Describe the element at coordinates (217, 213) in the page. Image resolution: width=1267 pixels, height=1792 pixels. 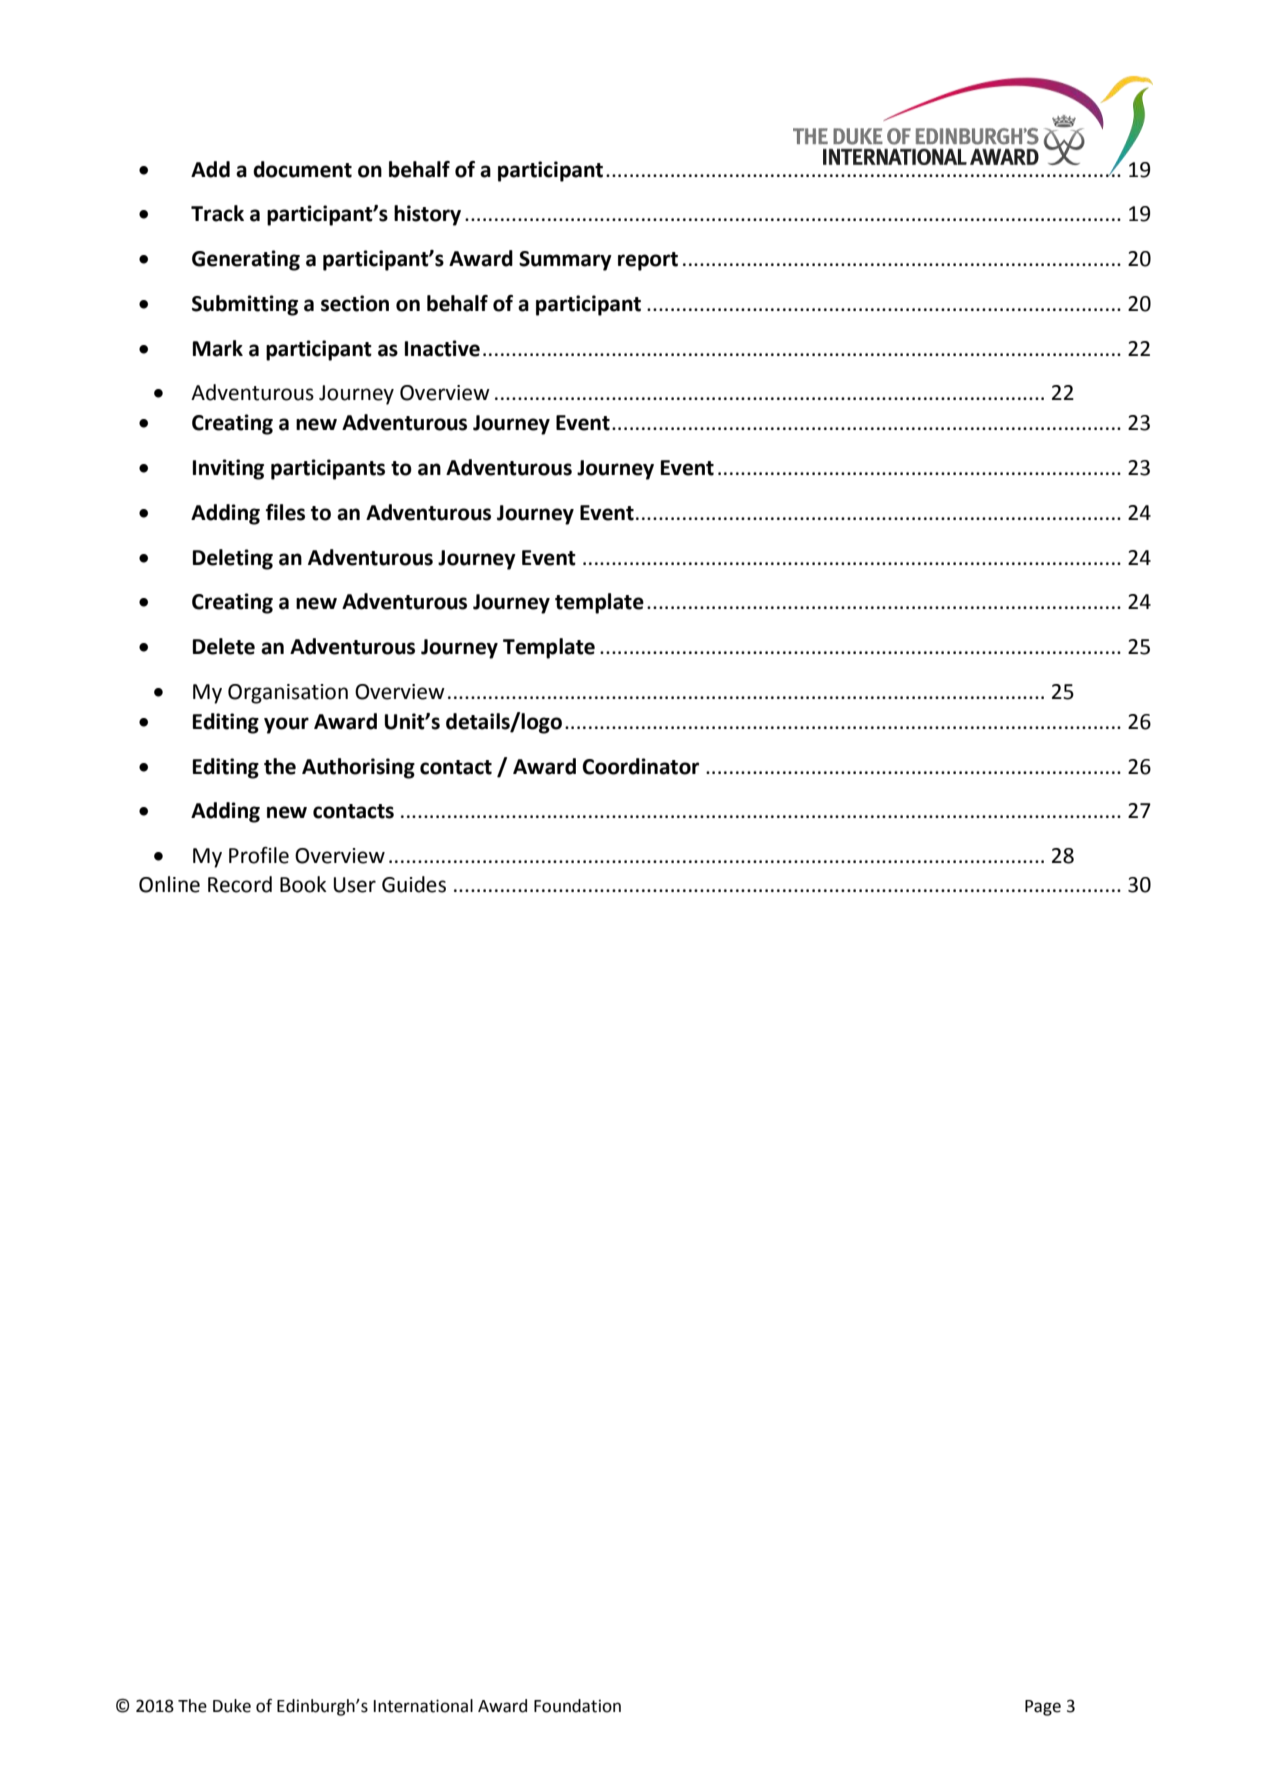
I see `Track` at that location.
